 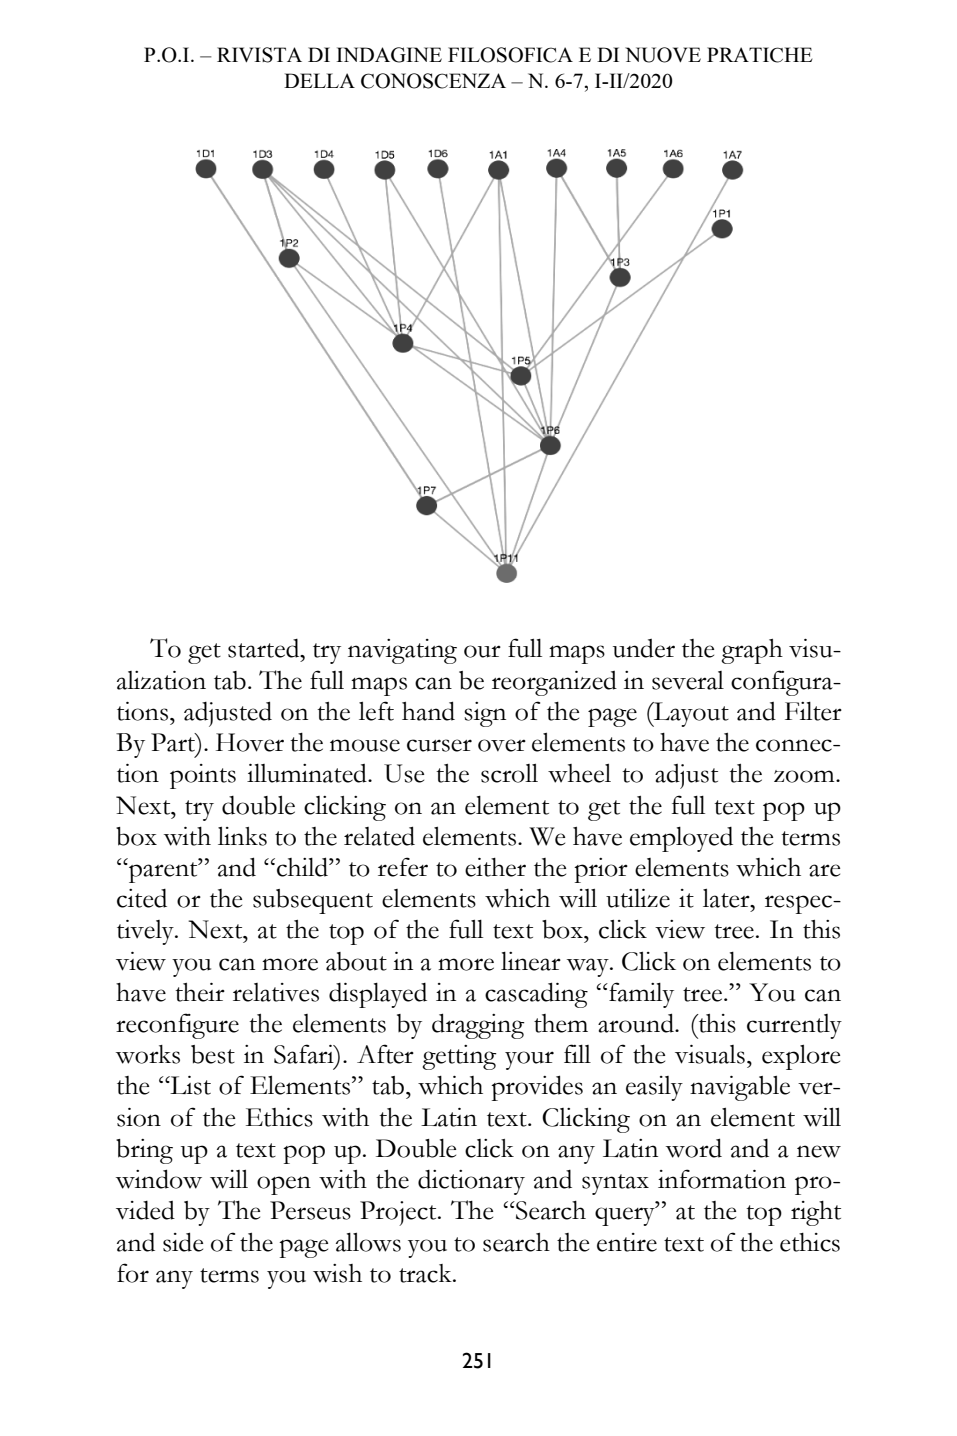 What do you see at coordinates (183, 1242) in the page?
I see `side` at bounding box center [183, 1242].
